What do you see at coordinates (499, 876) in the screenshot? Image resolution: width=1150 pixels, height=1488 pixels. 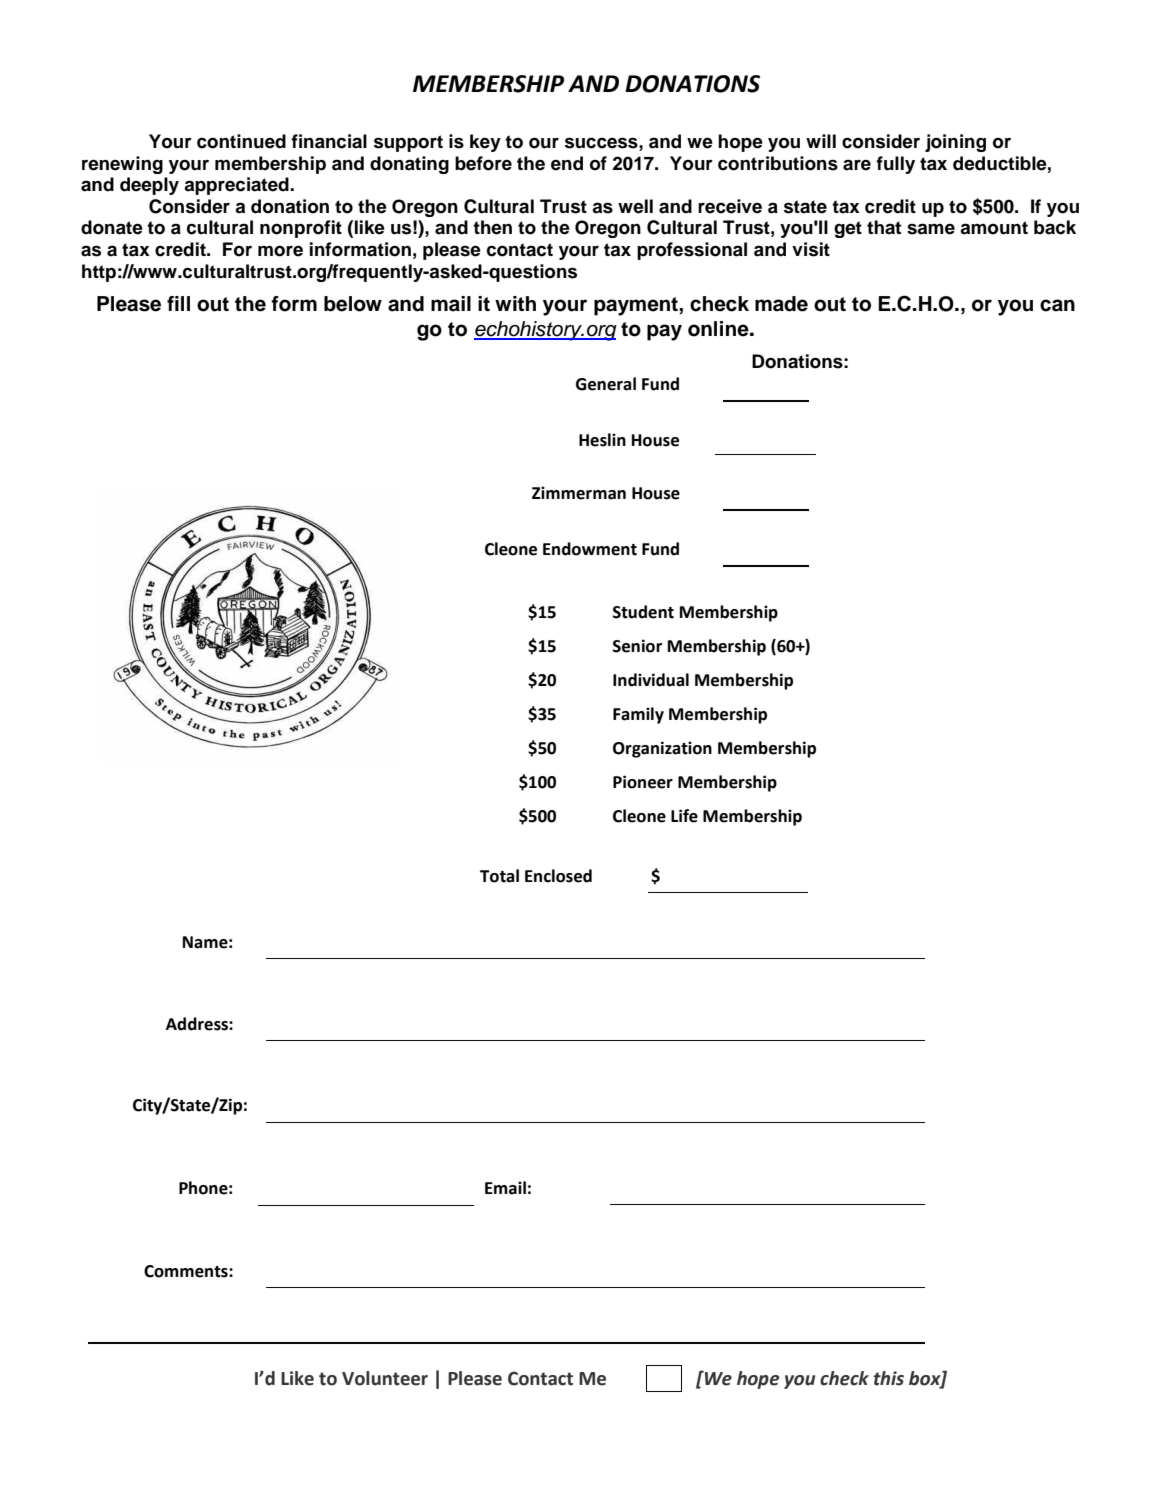 I see `Total` at bounding box center [499, 876].
